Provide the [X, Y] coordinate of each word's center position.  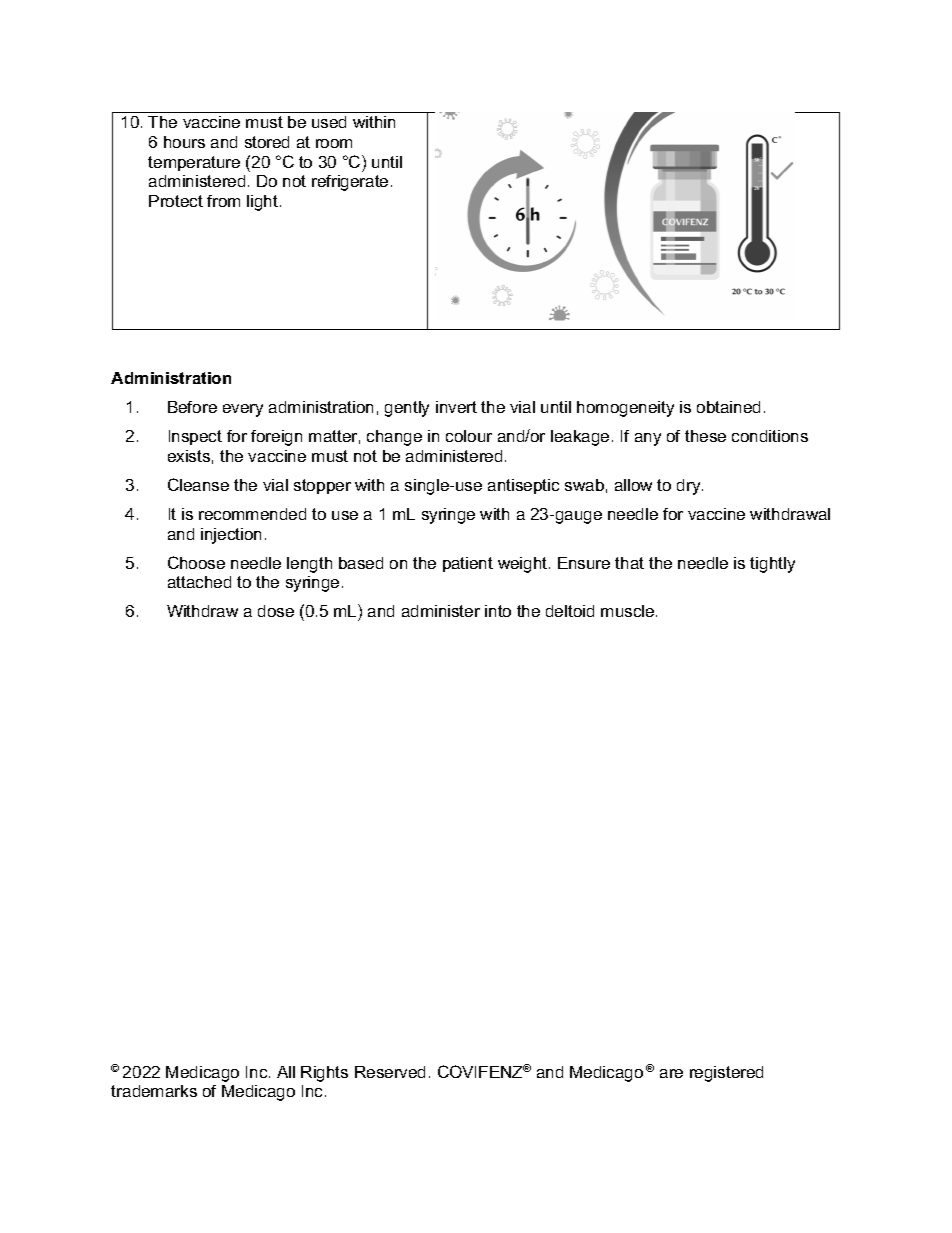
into [498, 611]
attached [199, 582]
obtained [728, 407]
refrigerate [350, 183]
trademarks [154, 1091]
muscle [629, 611]
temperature [194, 163]
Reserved [390, 1072]
